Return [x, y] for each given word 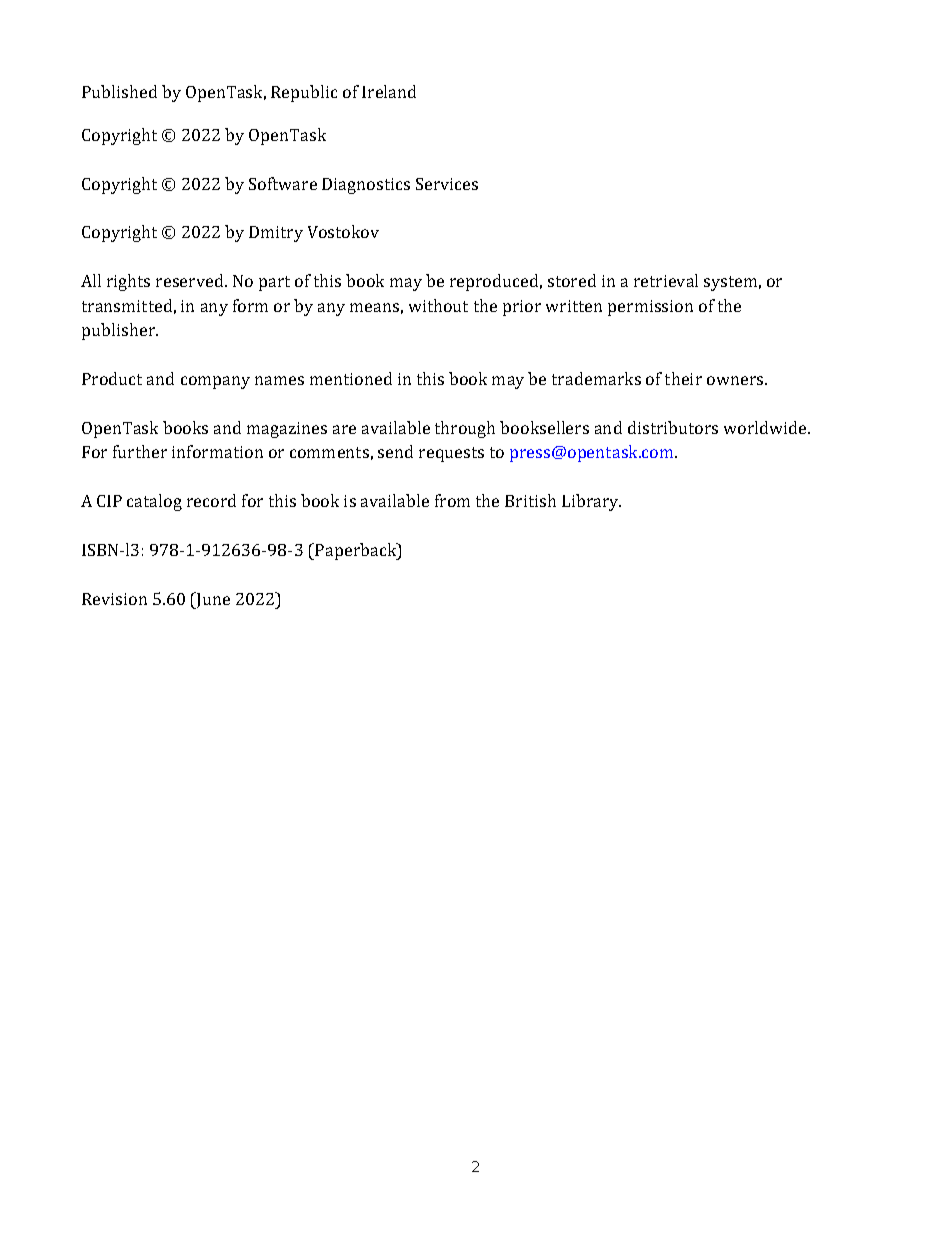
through [465, 429]
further [140, 451]
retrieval [666, 280]
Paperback [357, 551]
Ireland [389, 91]
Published [119, 91]
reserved [191, 280]
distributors [673, 427]
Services [447, 184]
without [438, 305]
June [212, 600]
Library [591, 502]
